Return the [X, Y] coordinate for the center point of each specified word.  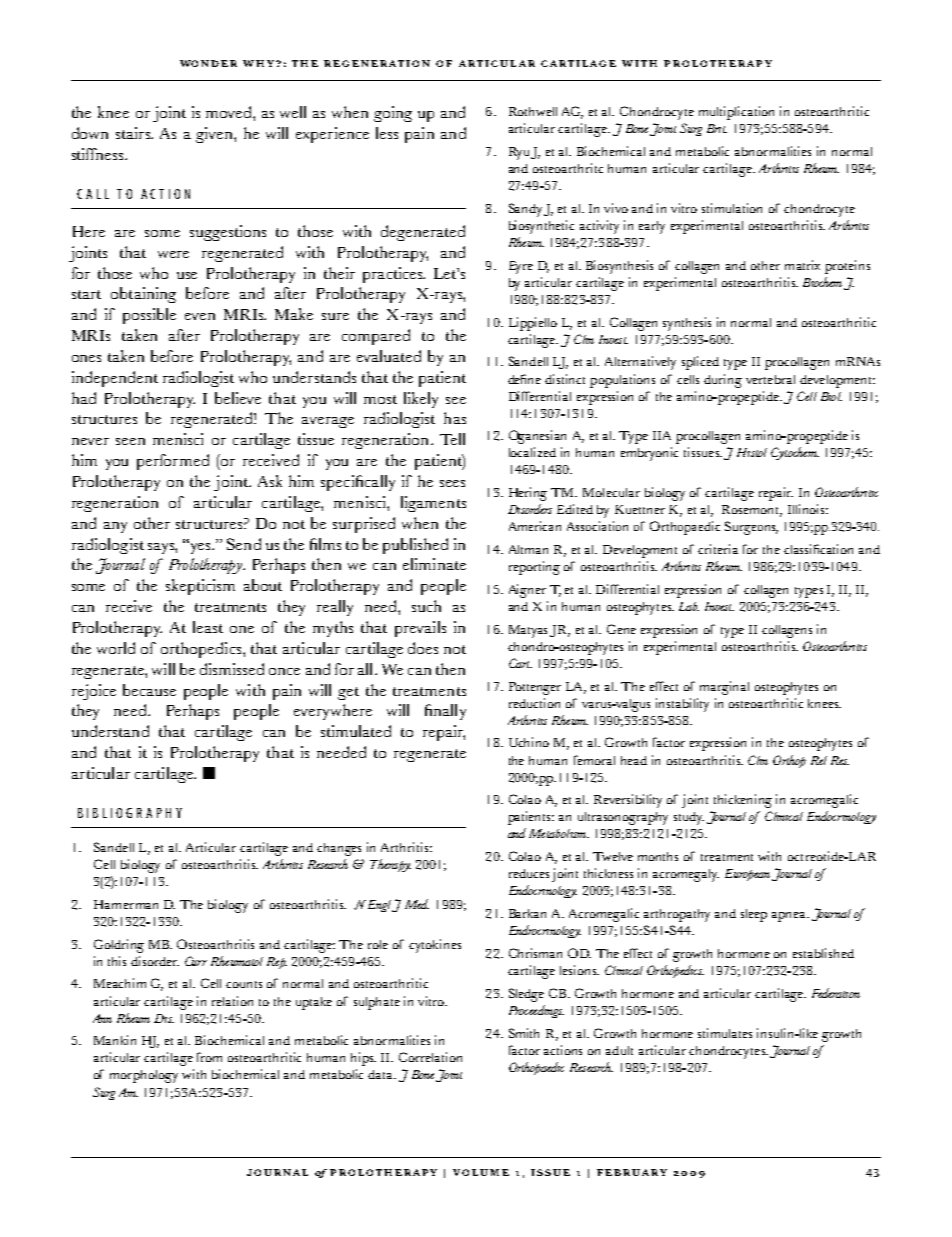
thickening [743, 801]
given [215, 135]
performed [173, 462]
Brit [717, 128]
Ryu [520, 153]
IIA [662, 435]
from [209, 1057]
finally [445, 712]
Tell [452, 439]
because [149, 690]
